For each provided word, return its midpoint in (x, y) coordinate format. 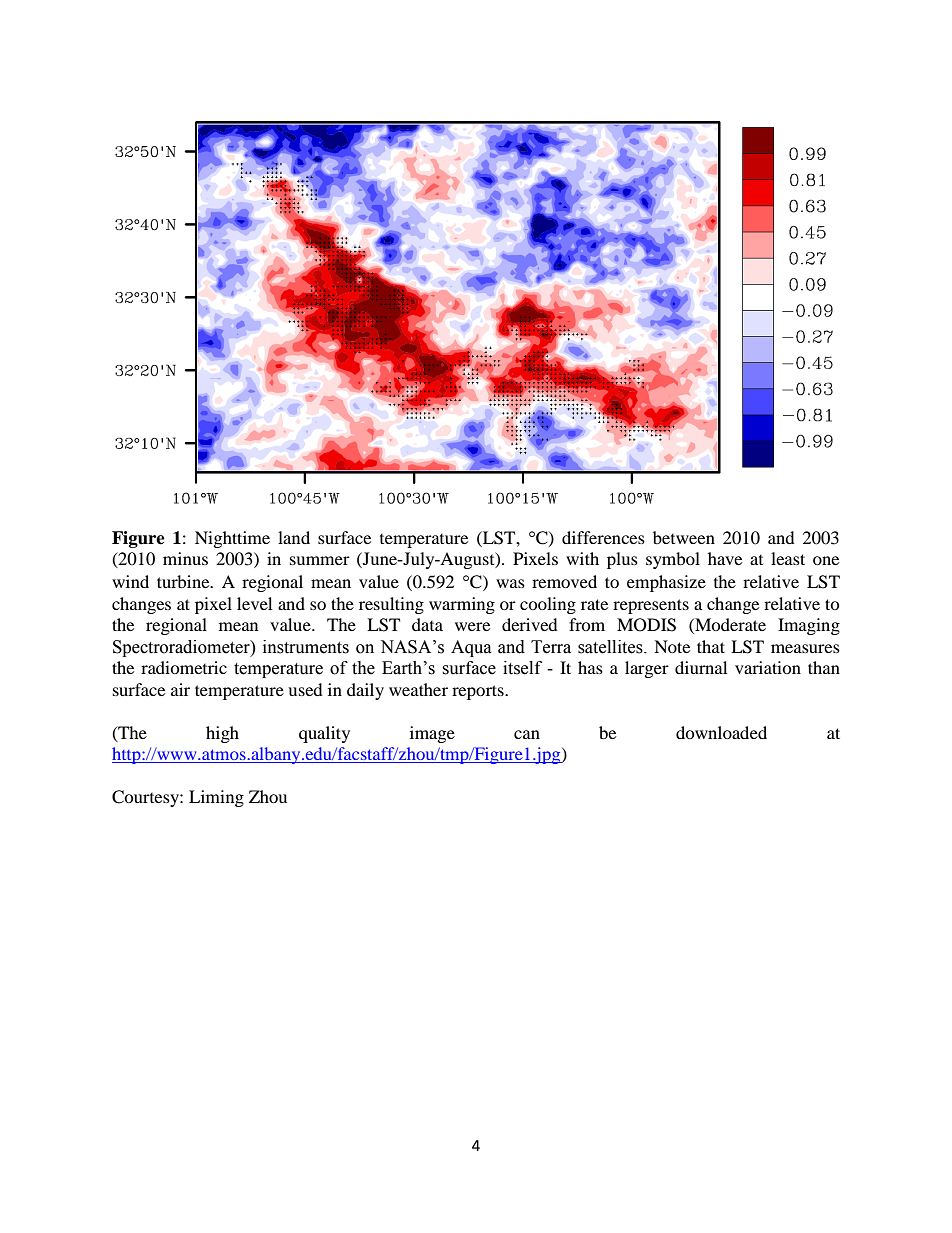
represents (651, 606)
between (684, 537)
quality (324, 734)
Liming (216, 798)
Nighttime (232, 539)
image (432, 734)
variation (768, 667)
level (254, 603)
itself (522, 668)
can (527, 734)
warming (462, 605)
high (222, 734)
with (582, 558)
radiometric (184, 667)
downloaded (721, 732)
